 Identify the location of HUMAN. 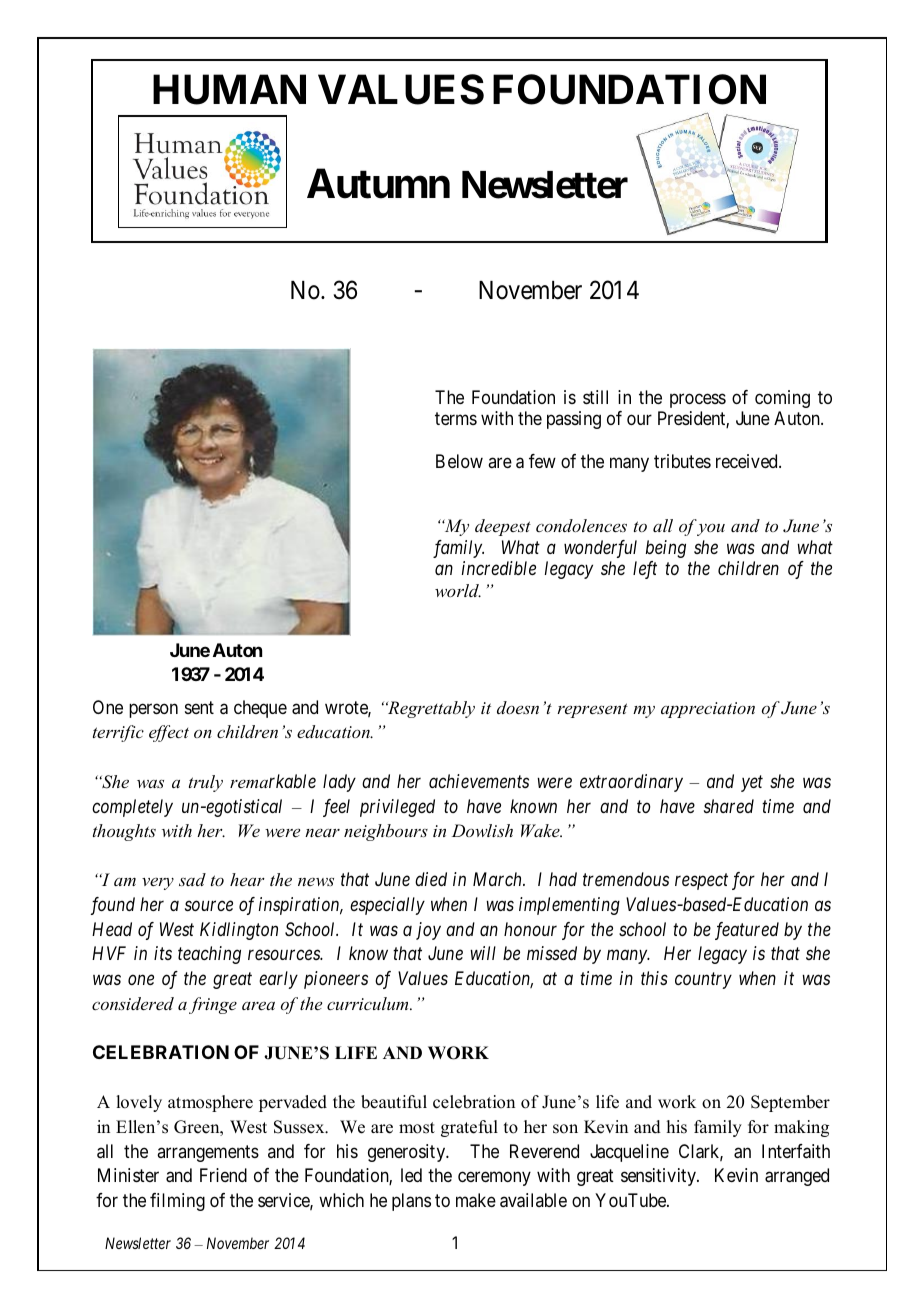
(229, 89).
